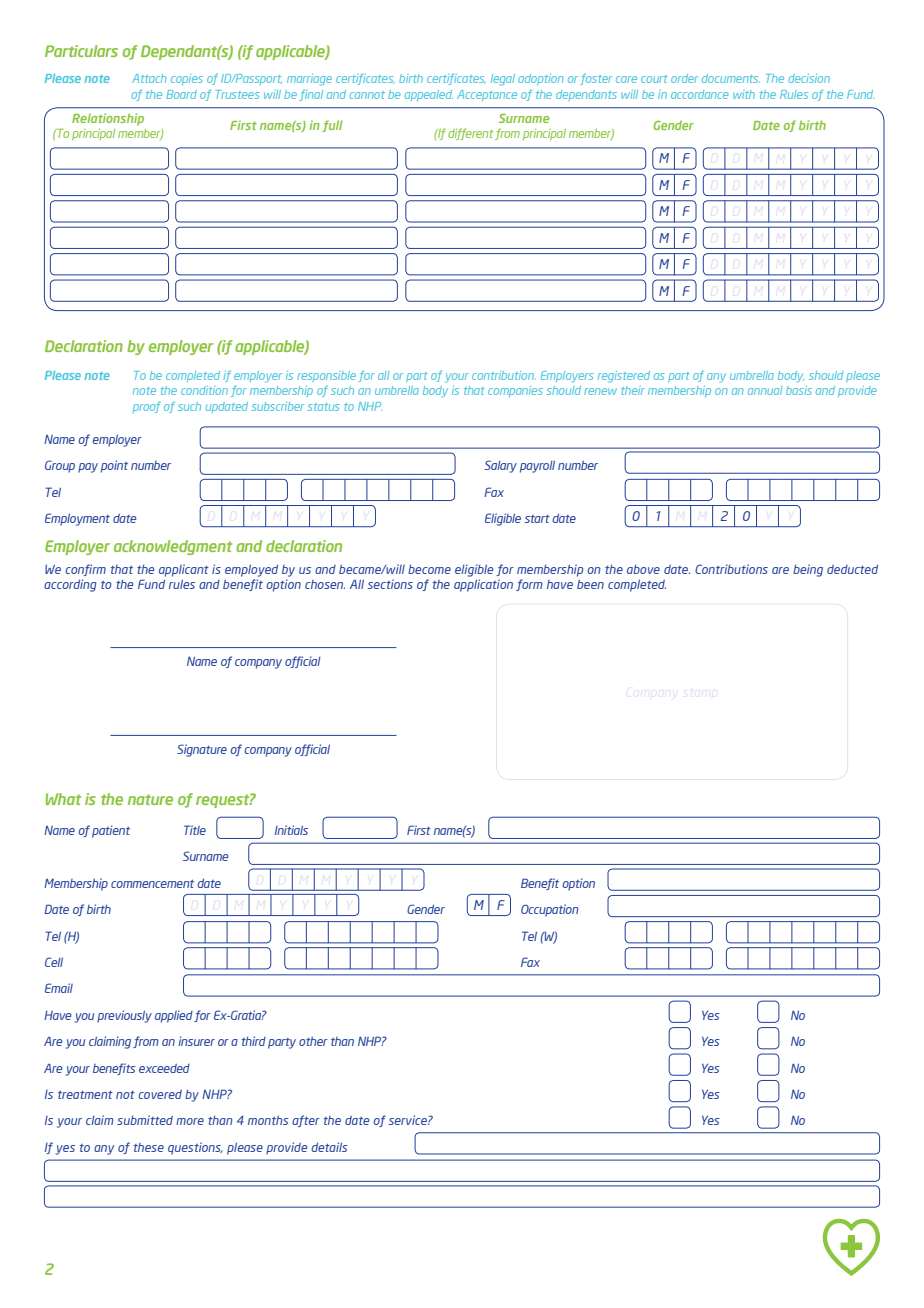  I want to click on Occupation, so click(549, 910).
